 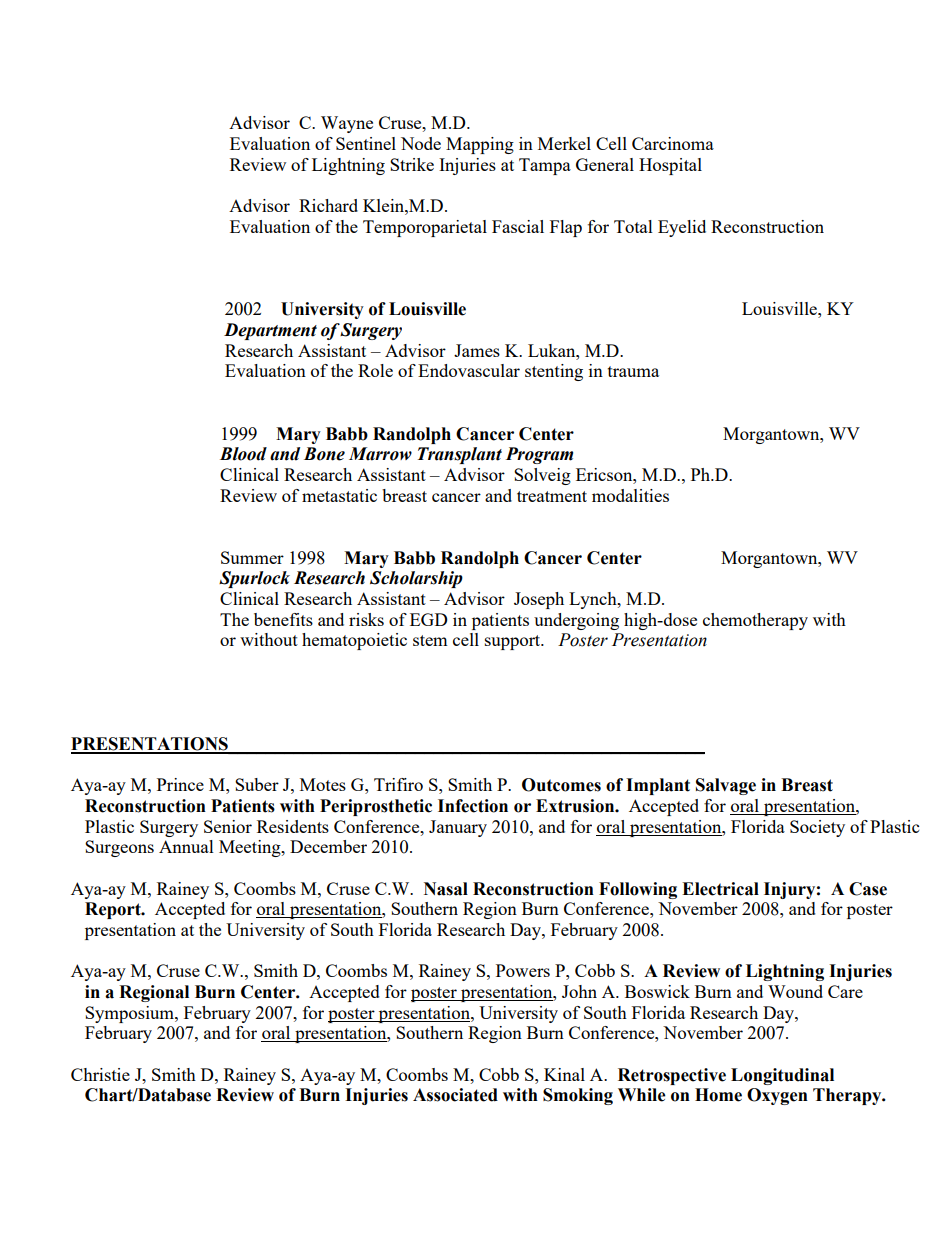 What do you see at coordinates (782, 1076) in the page?
I see `Longitudinal` at bounding box center [782, 1076].
